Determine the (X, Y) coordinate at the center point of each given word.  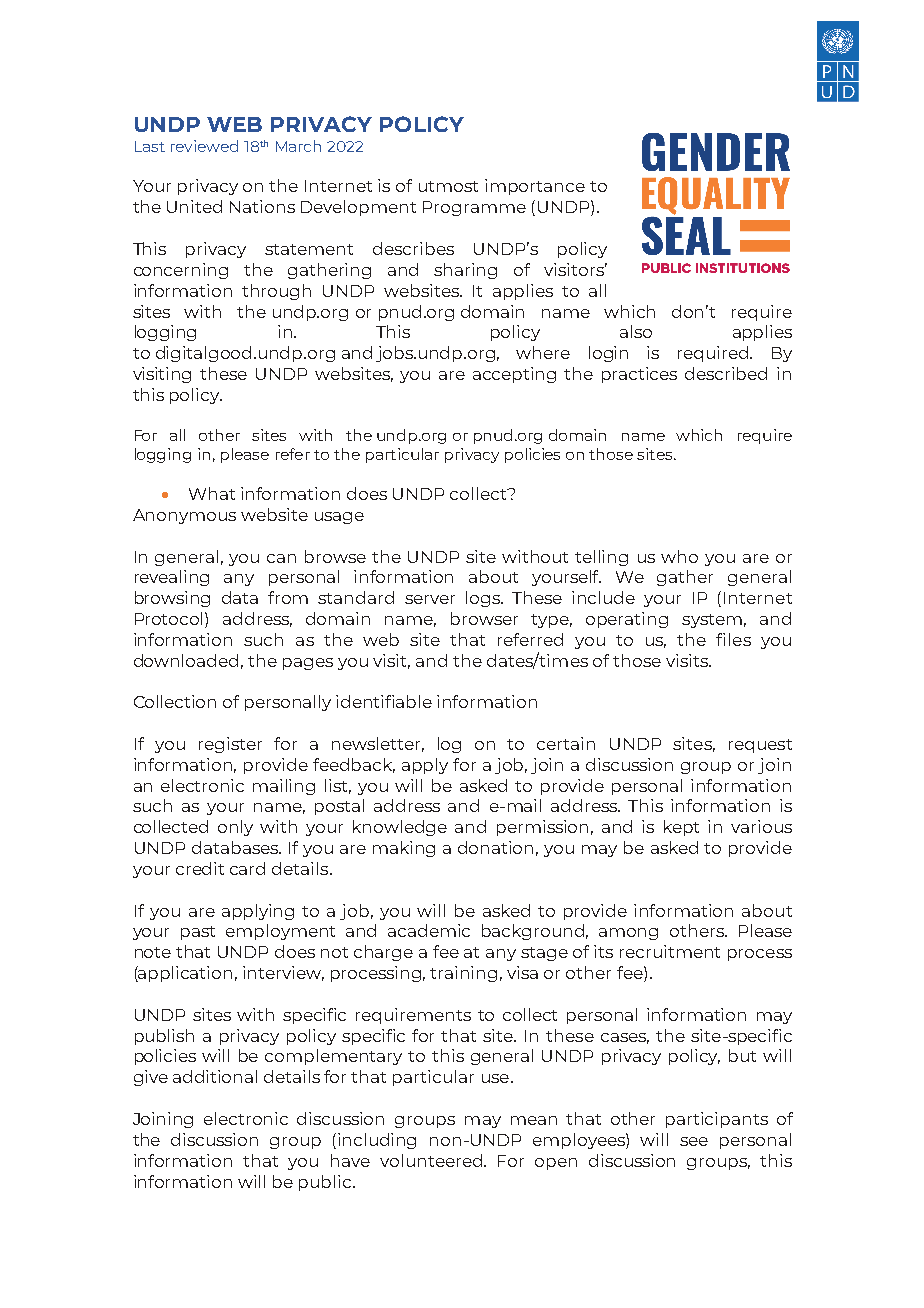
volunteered (432, 1160)
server (430, 599)
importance (535, 187)
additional (215, 1076)
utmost (448, 186)
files (733, 639)
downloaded (186, 660)
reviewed (204, 146)
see (694, 1141)
